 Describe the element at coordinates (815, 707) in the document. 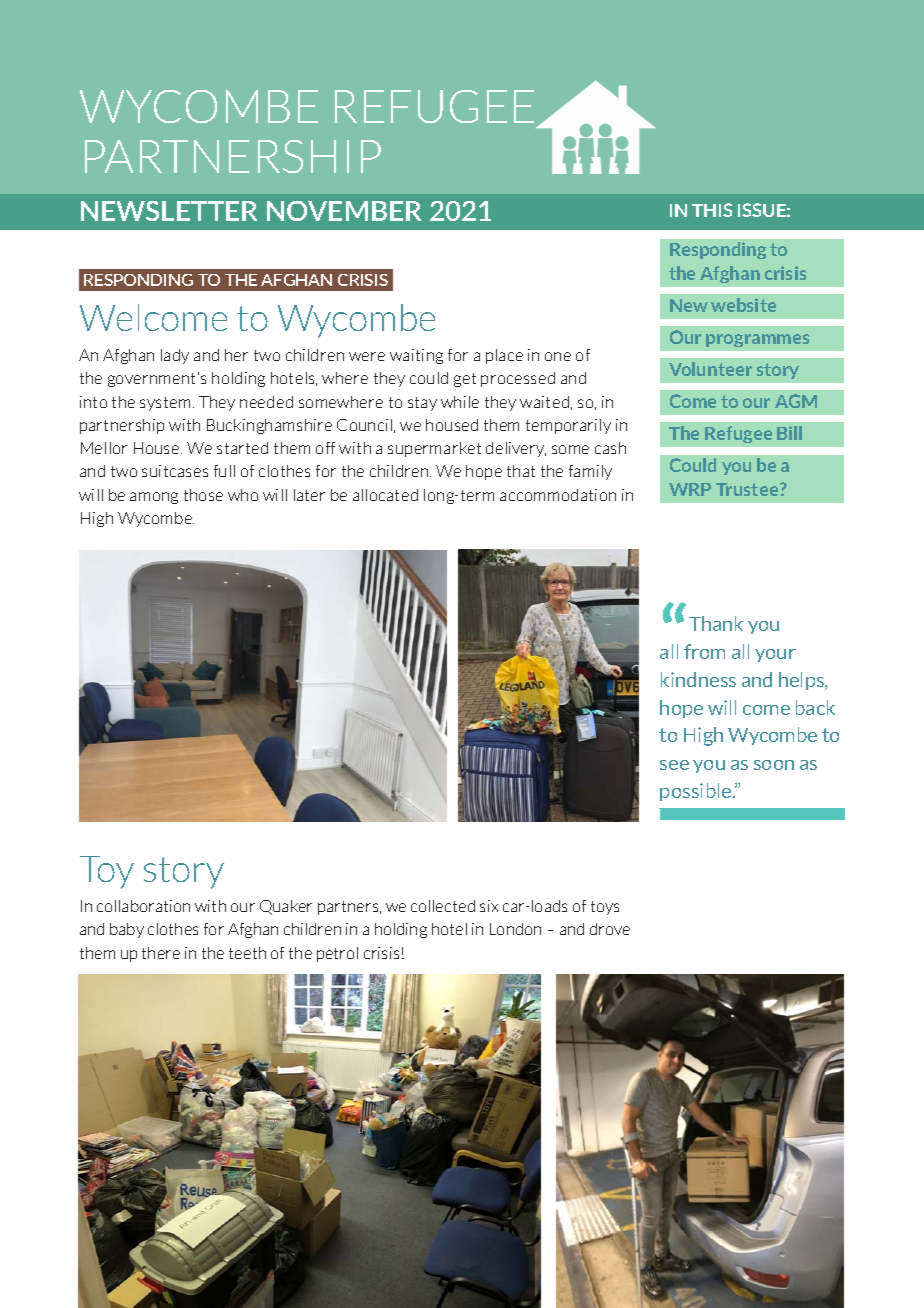

I see `back` at that location.
